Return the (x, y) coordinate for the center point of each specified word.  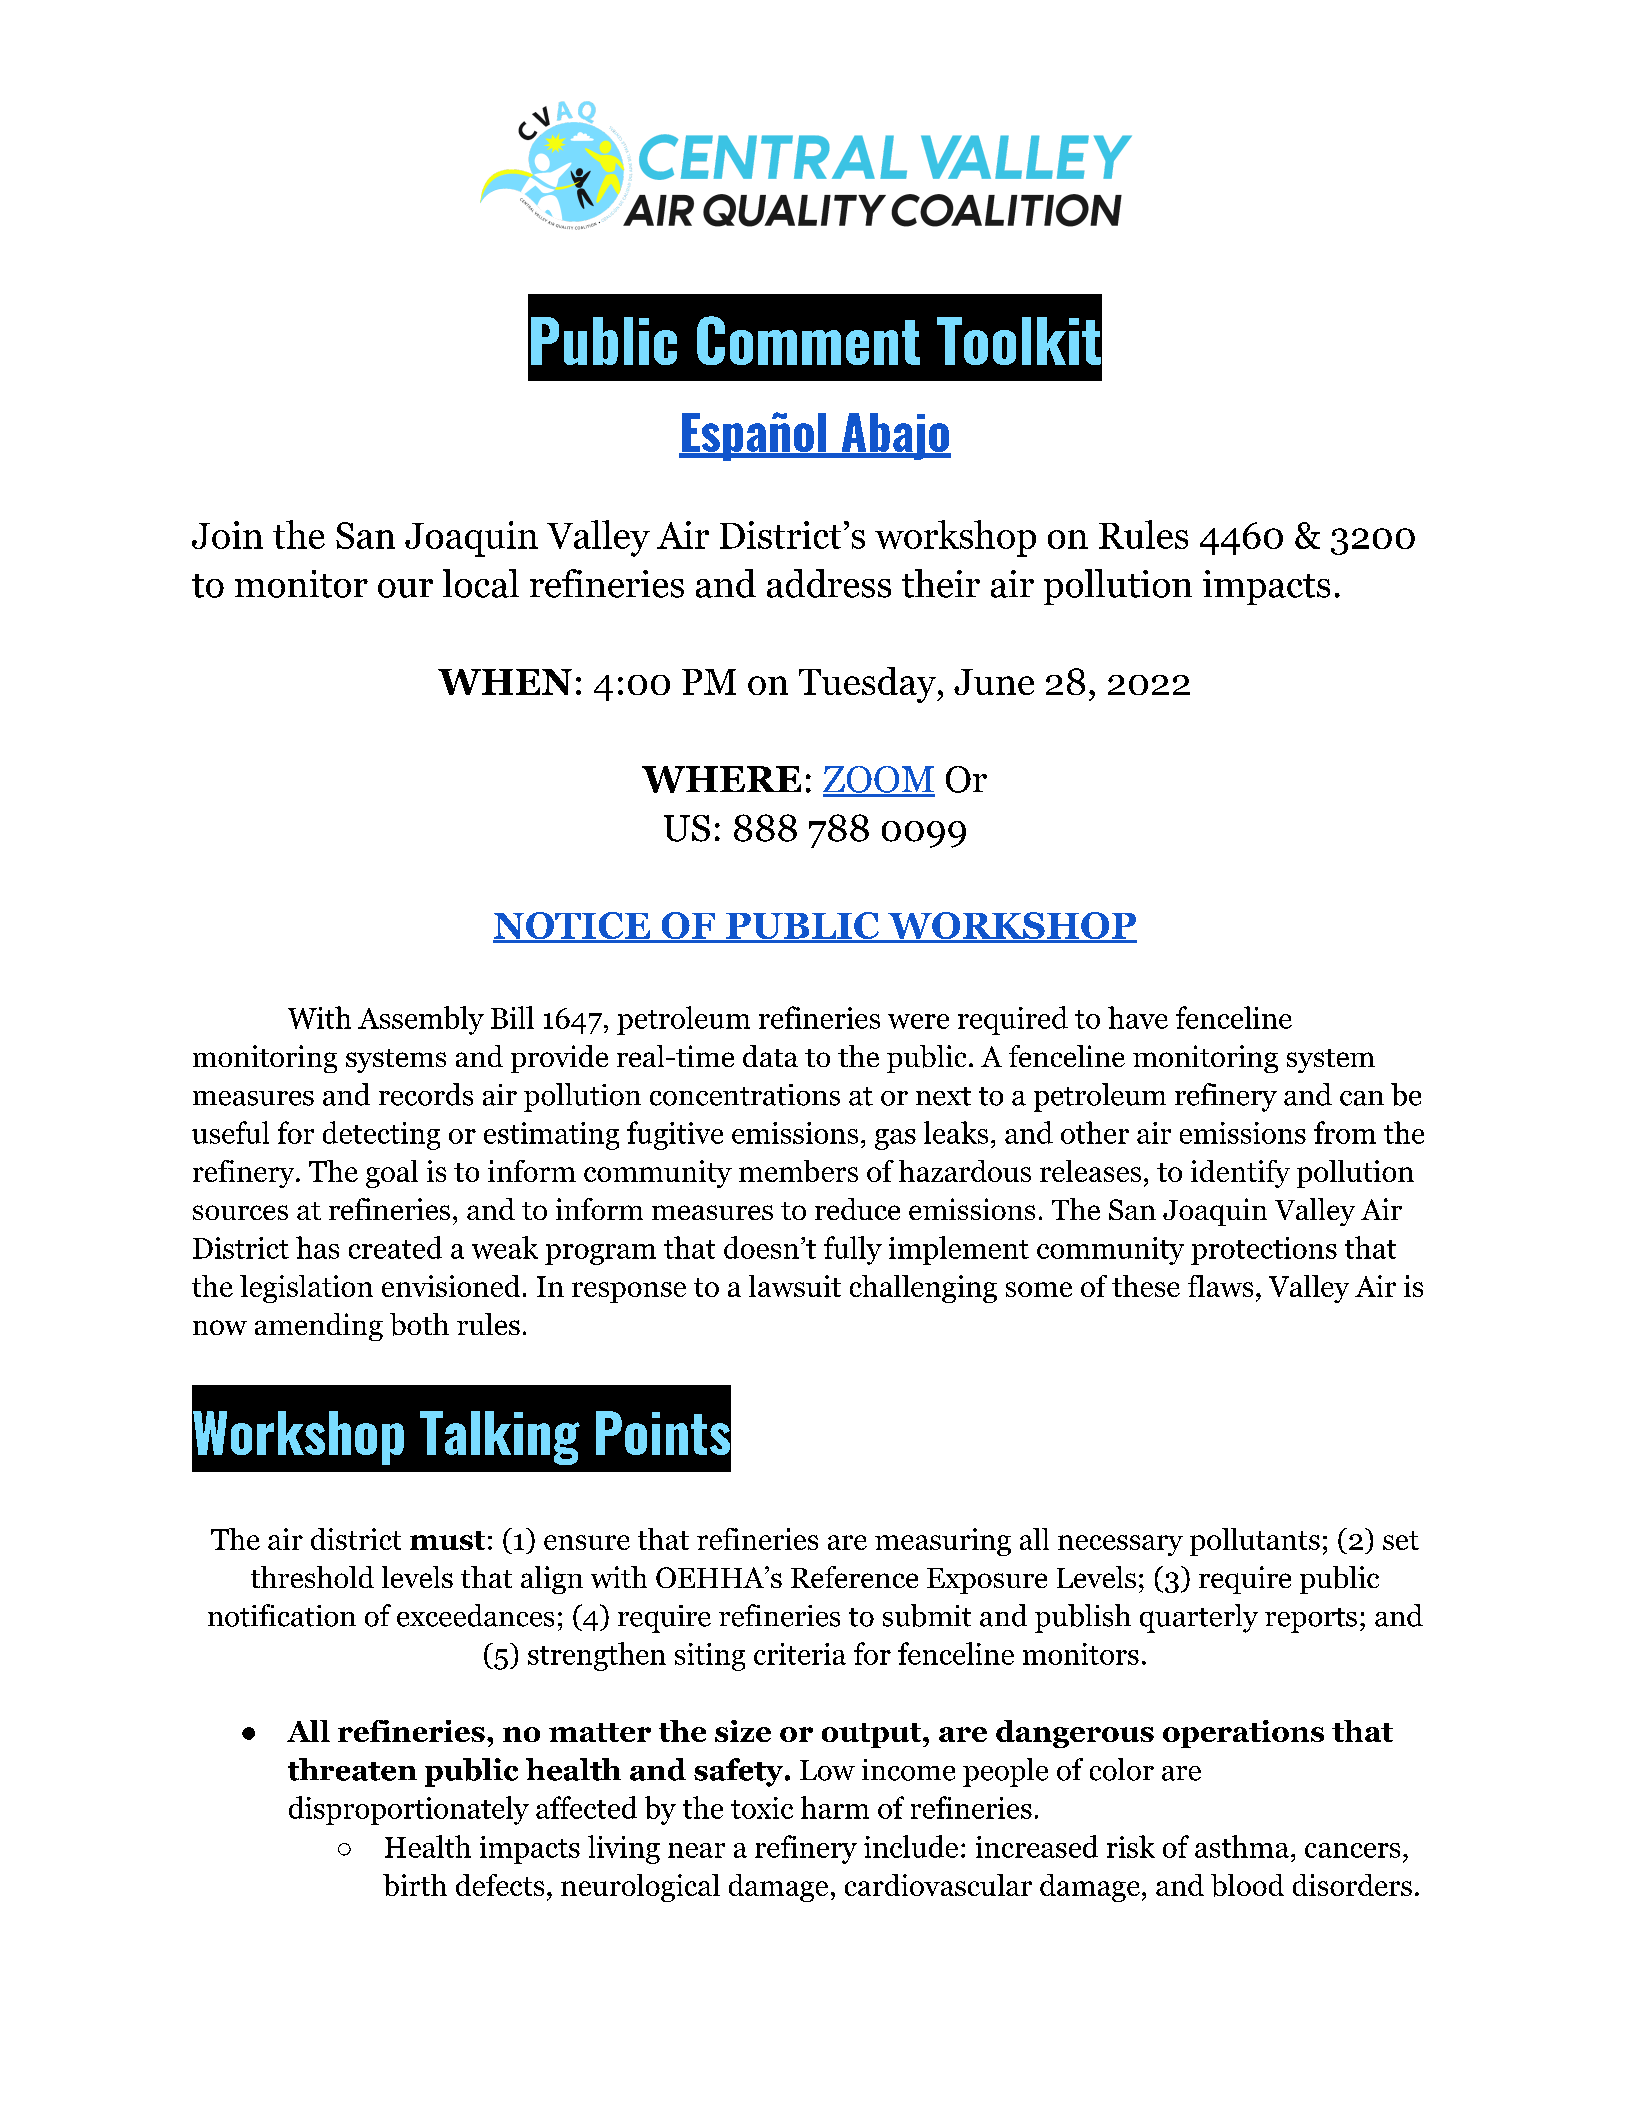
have (1138, 1017)
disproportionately (409, 1810)
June (994, 682)
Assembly (421, 1020)
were (918, 1021)
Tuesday (868, 685)
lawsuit (795, 1286)
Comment (808, 340)
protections (1264, 1251)
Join (227, 535)
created (395, 1247)
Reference (854, 1577)
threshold (312, 1577)
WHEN (505, 682)
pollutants (1255, 1542)
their (941, 583)
